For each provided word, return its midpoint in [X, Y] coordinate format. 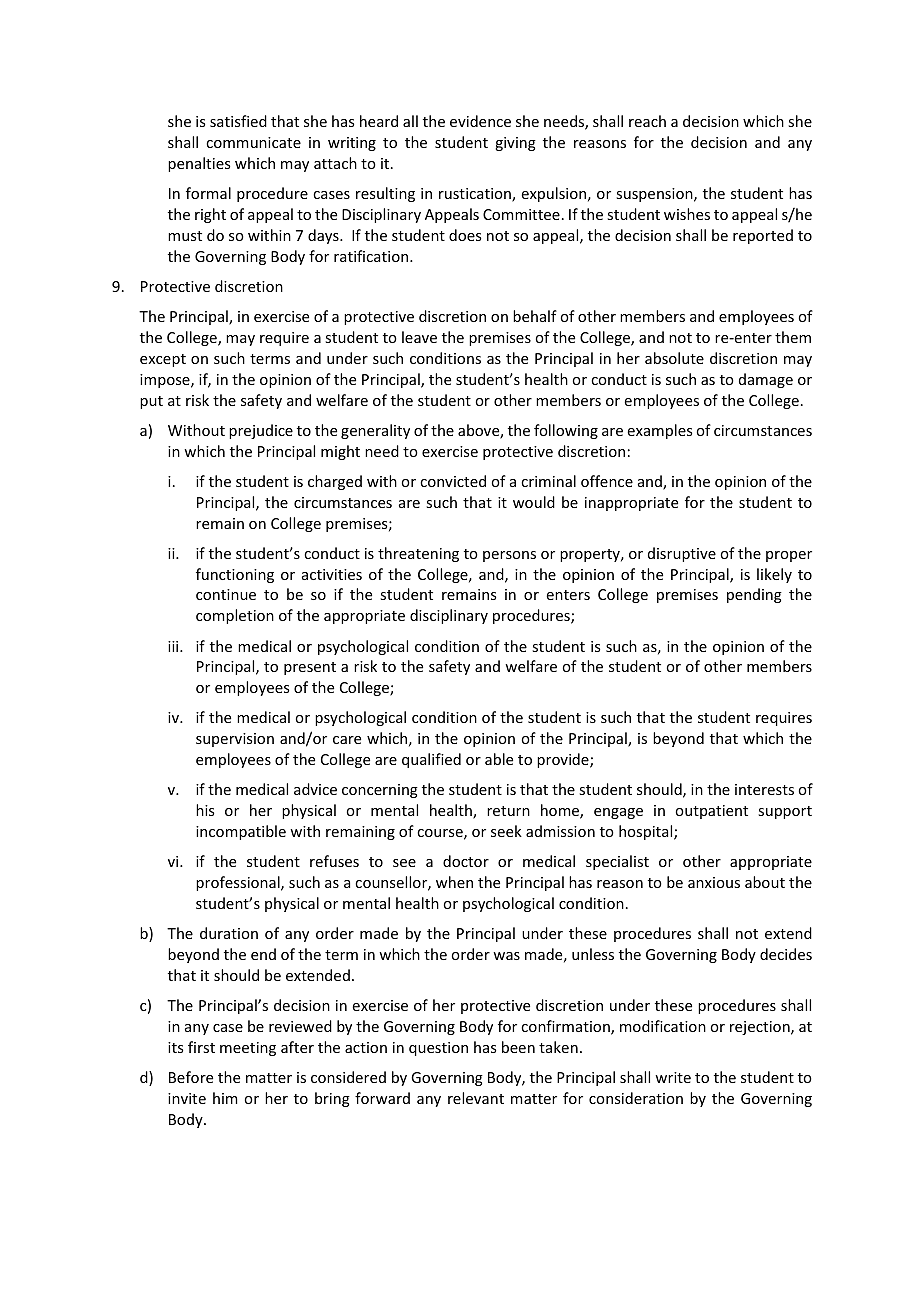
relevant [476, 1098]
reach [647, 121]
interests [764, 789]
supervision [235, 740]
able [499, 759]
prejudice [261, 431]
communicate [253, 142]
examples [659, 431]
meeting [248, 1049]
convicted [453, 481]
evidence [480, 121]
